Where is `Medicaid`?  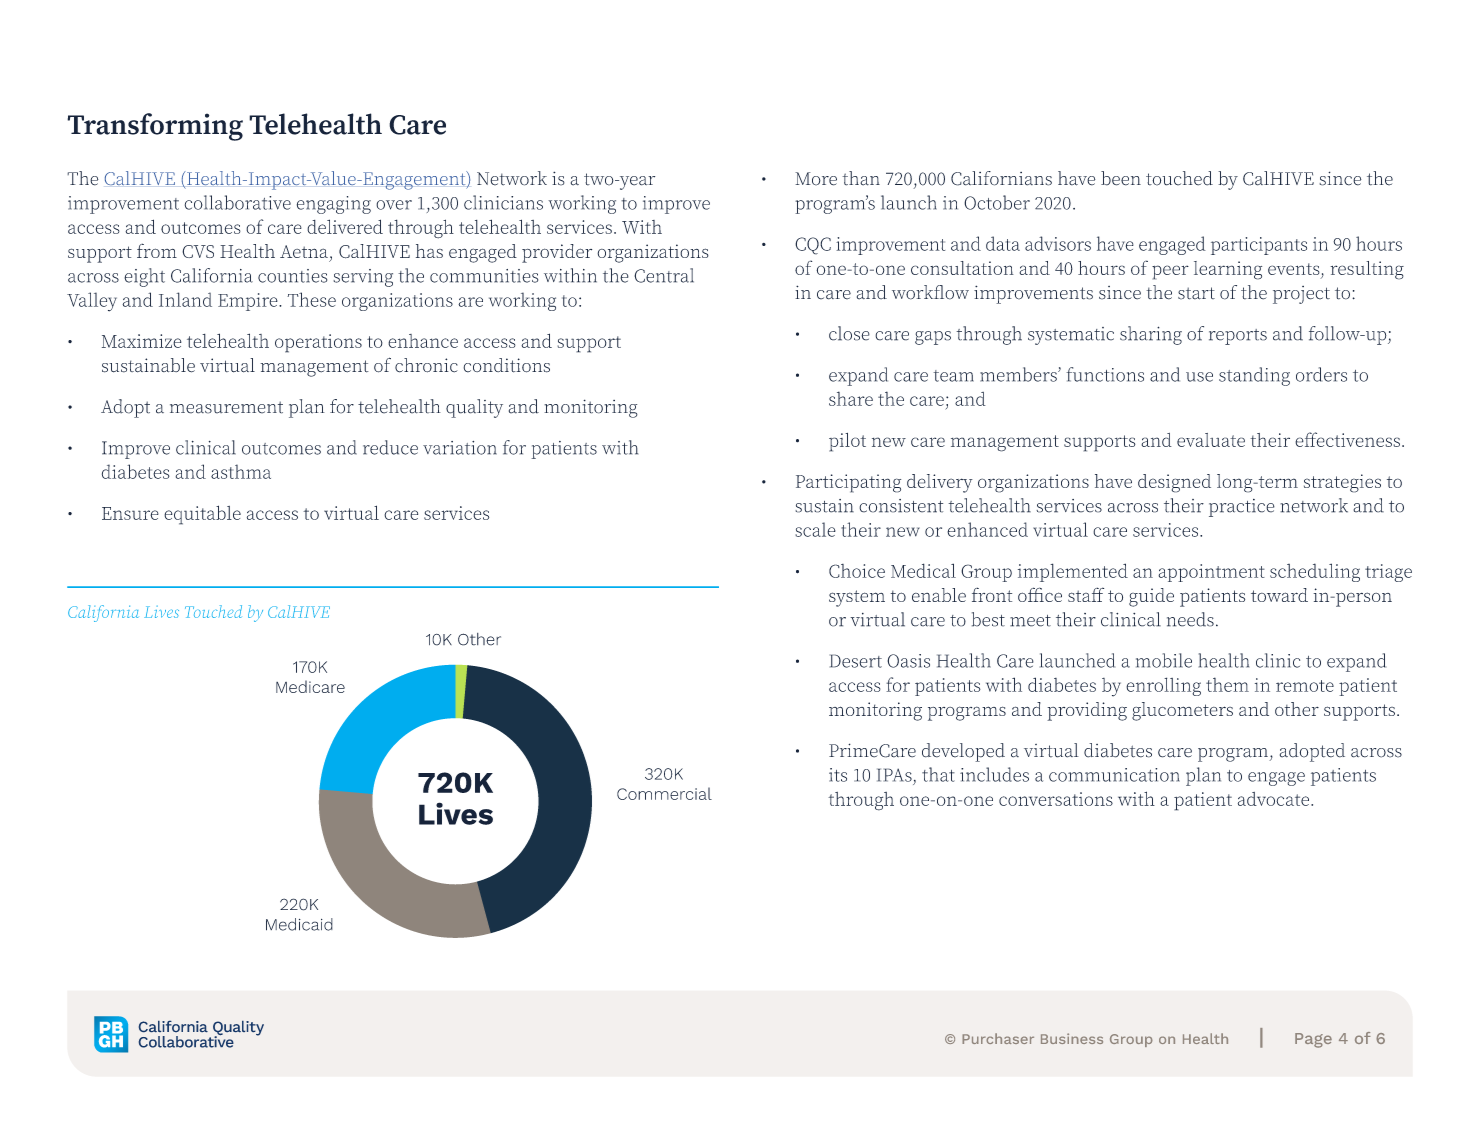 Medicaid is located at coordinates (299, 924).
